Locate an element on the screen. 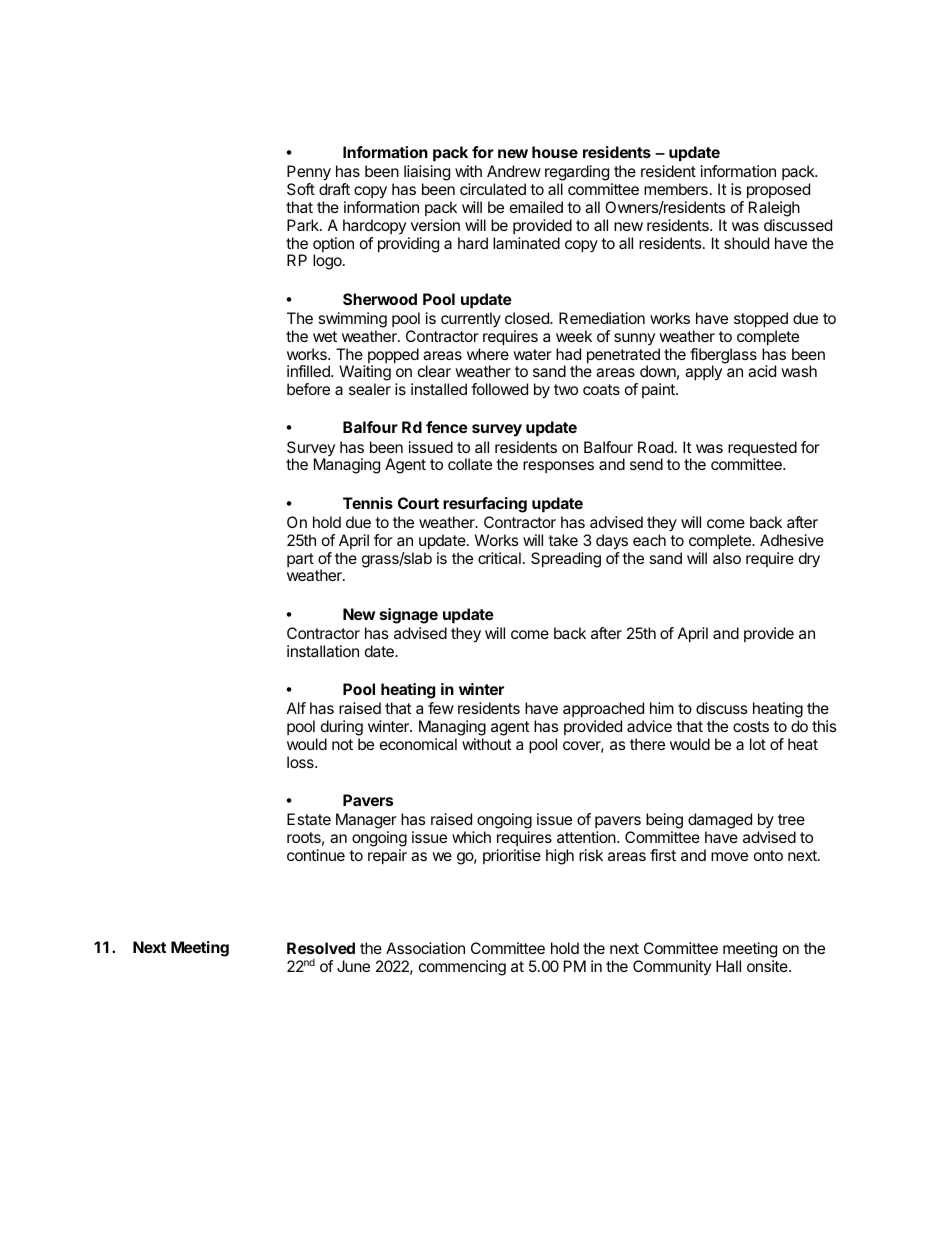  draft is located at coordinates (334, 189).
